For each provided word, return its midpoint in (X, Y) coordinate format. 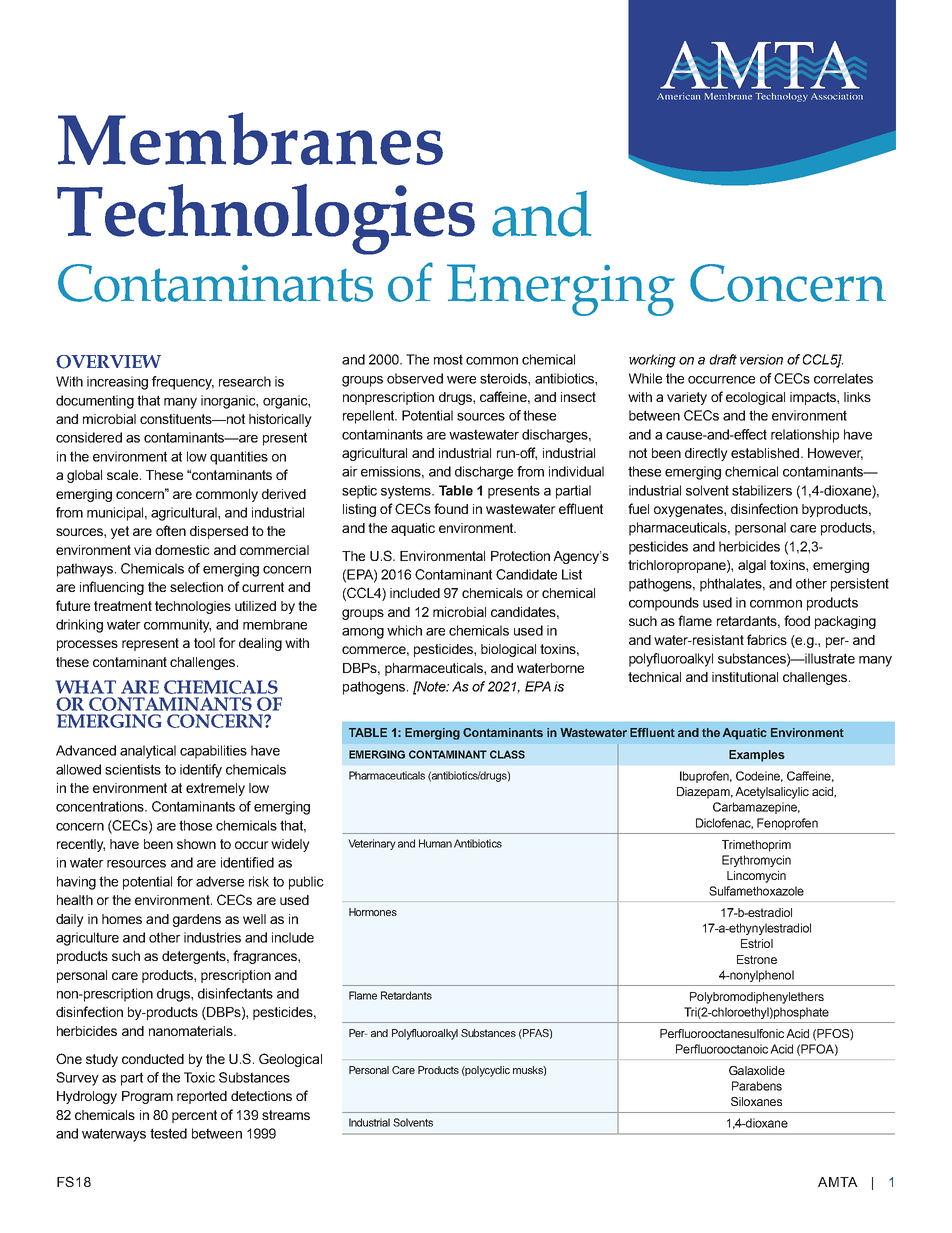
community (177, 626)
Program (147, 1097)
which (404, 630)
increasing (117, 383)
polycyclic (487, 1071)
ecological (755, 398)
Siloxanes (756, 1101)
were (461, 380)
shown (196, 844)
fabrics (767, 639)
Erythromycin (756, 861)
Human (435, 843)
